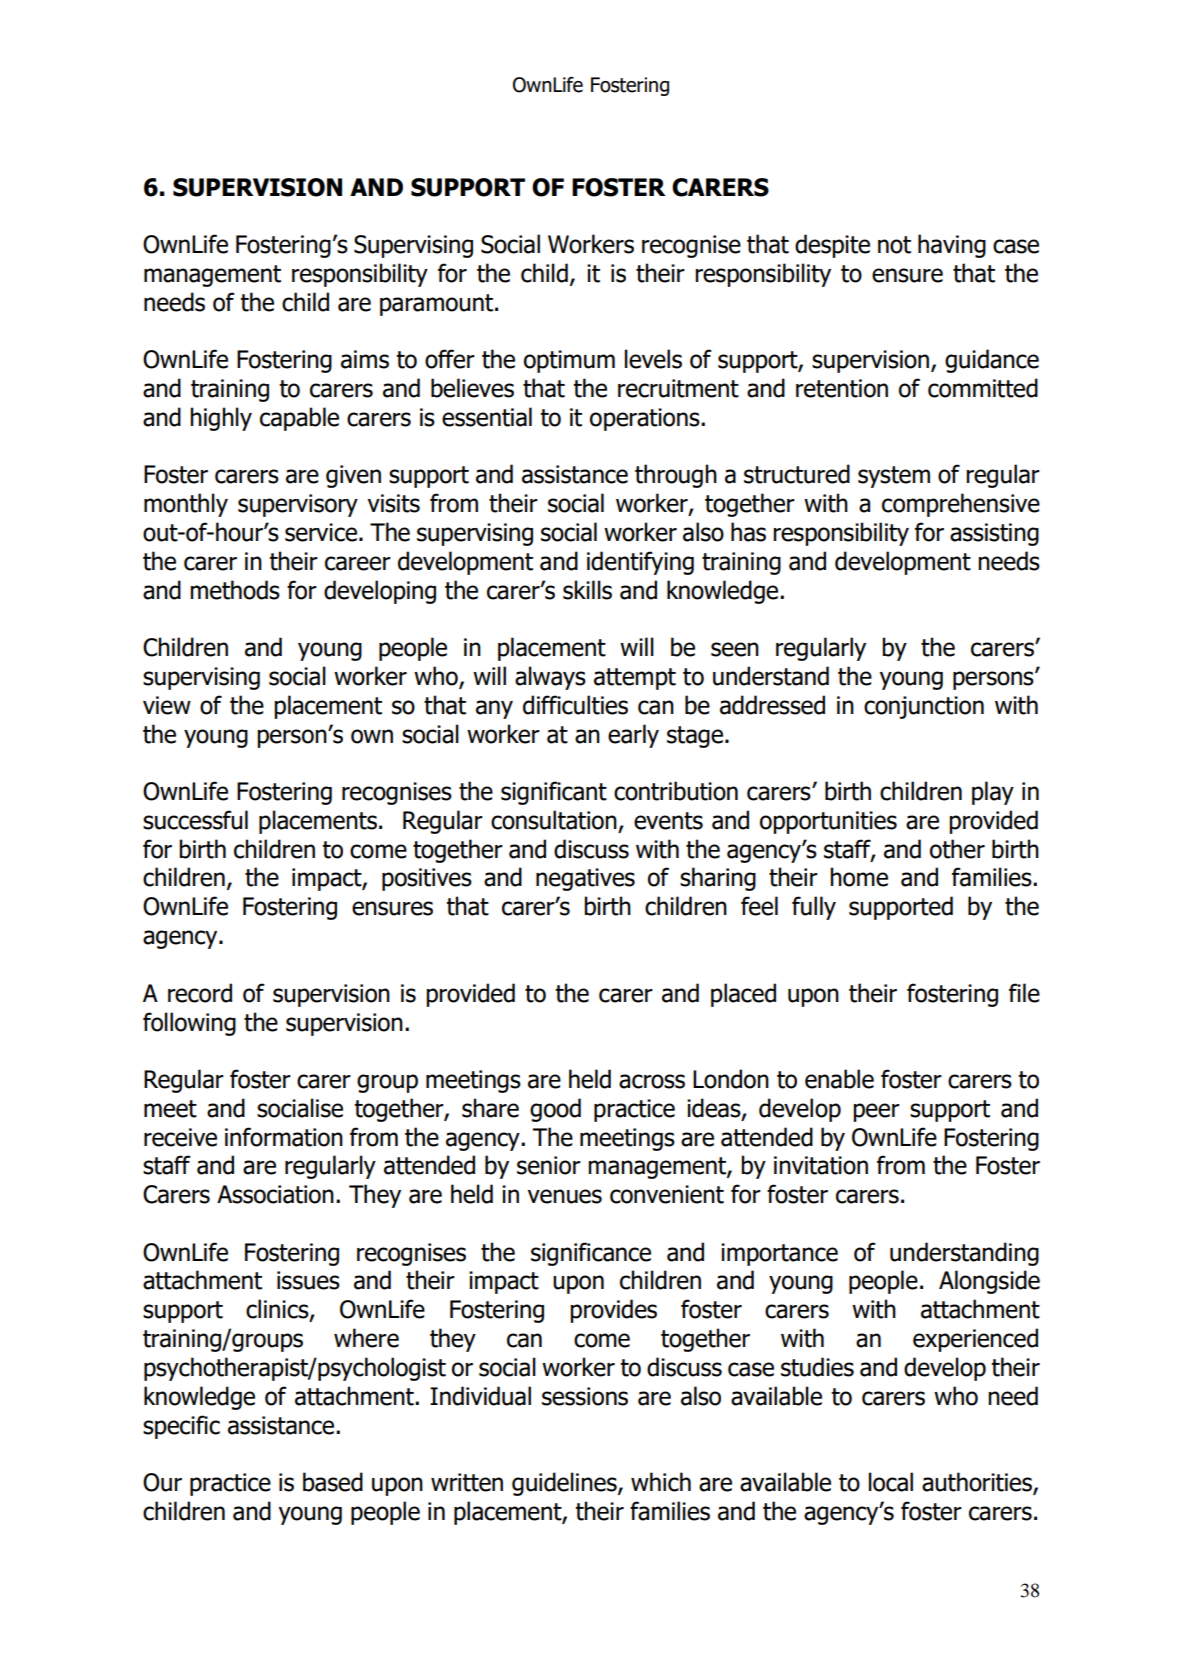 The height and width of the page is (1673, 1183). I want to click on not, so click(894, 245).
